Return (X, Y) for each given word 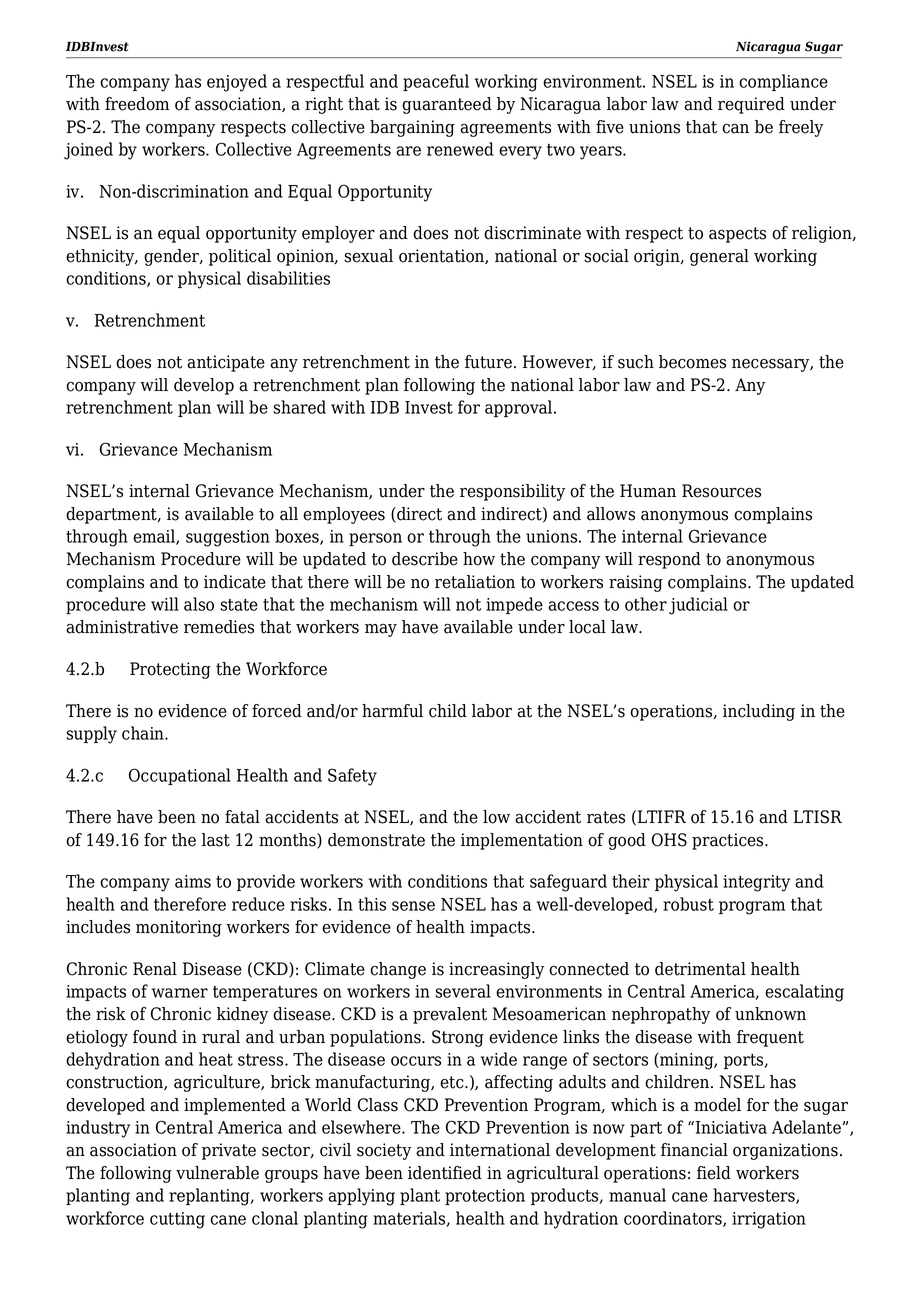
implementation (522, 841)
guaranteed (447, 105)
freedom (137, 104)
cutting (177, 1220)
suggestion (228, 538)
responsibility (512, 492)
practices (729, 841)
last (216, 840)
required (751, 105)
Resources (721, 491)
